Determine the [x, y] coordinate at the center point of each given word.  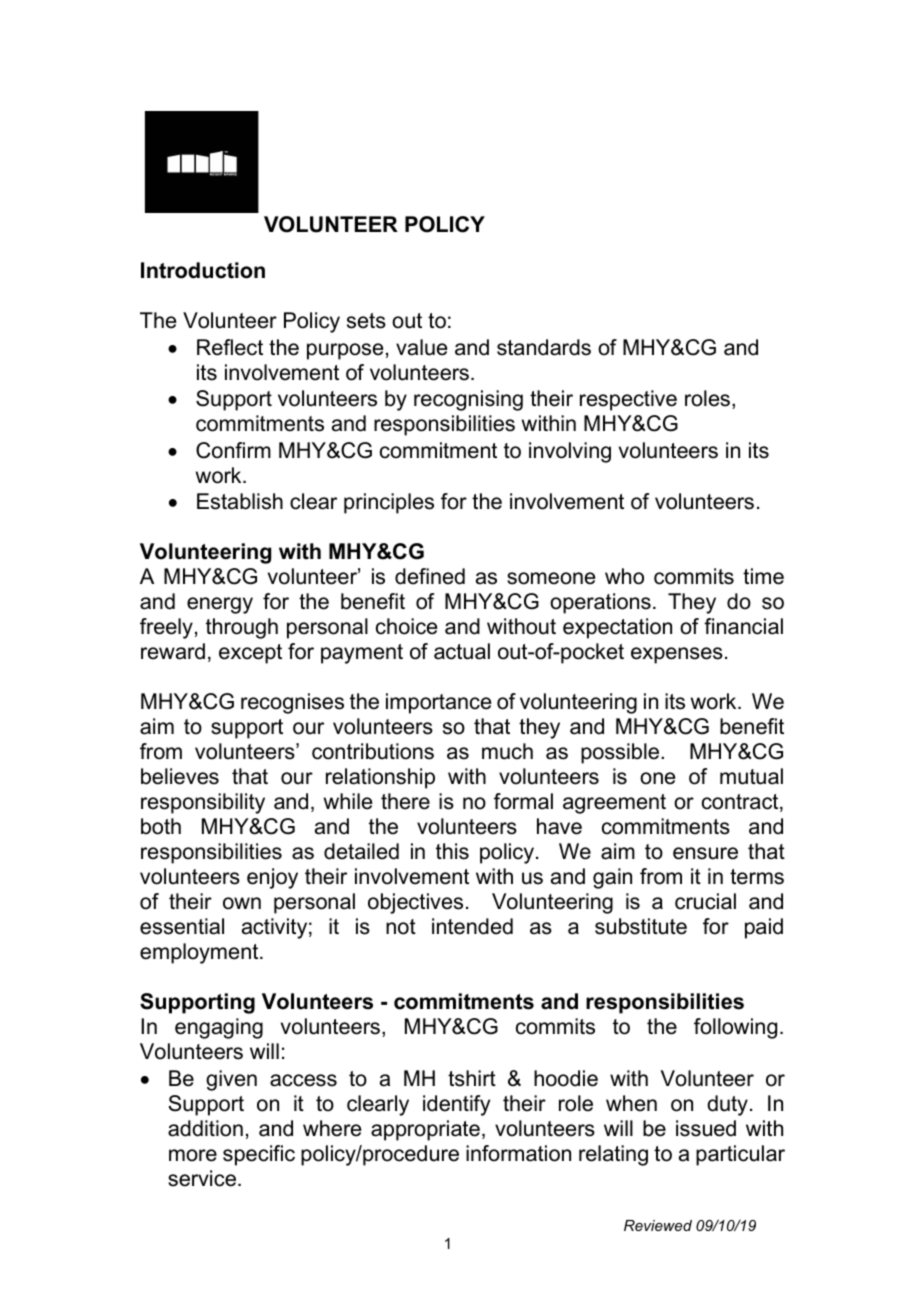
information [518, 1153]
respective [628, 400]
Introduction [203, 270]
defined [430, 576]
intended [472, 926]
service [203, 1178]
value [421, 347]
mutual [751, 776]
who [624, 576]
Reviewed [658, 1225]
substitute [641, 926]
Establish [240, 501]
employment [200, 953]
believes [180, 776]
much [507, 751]
